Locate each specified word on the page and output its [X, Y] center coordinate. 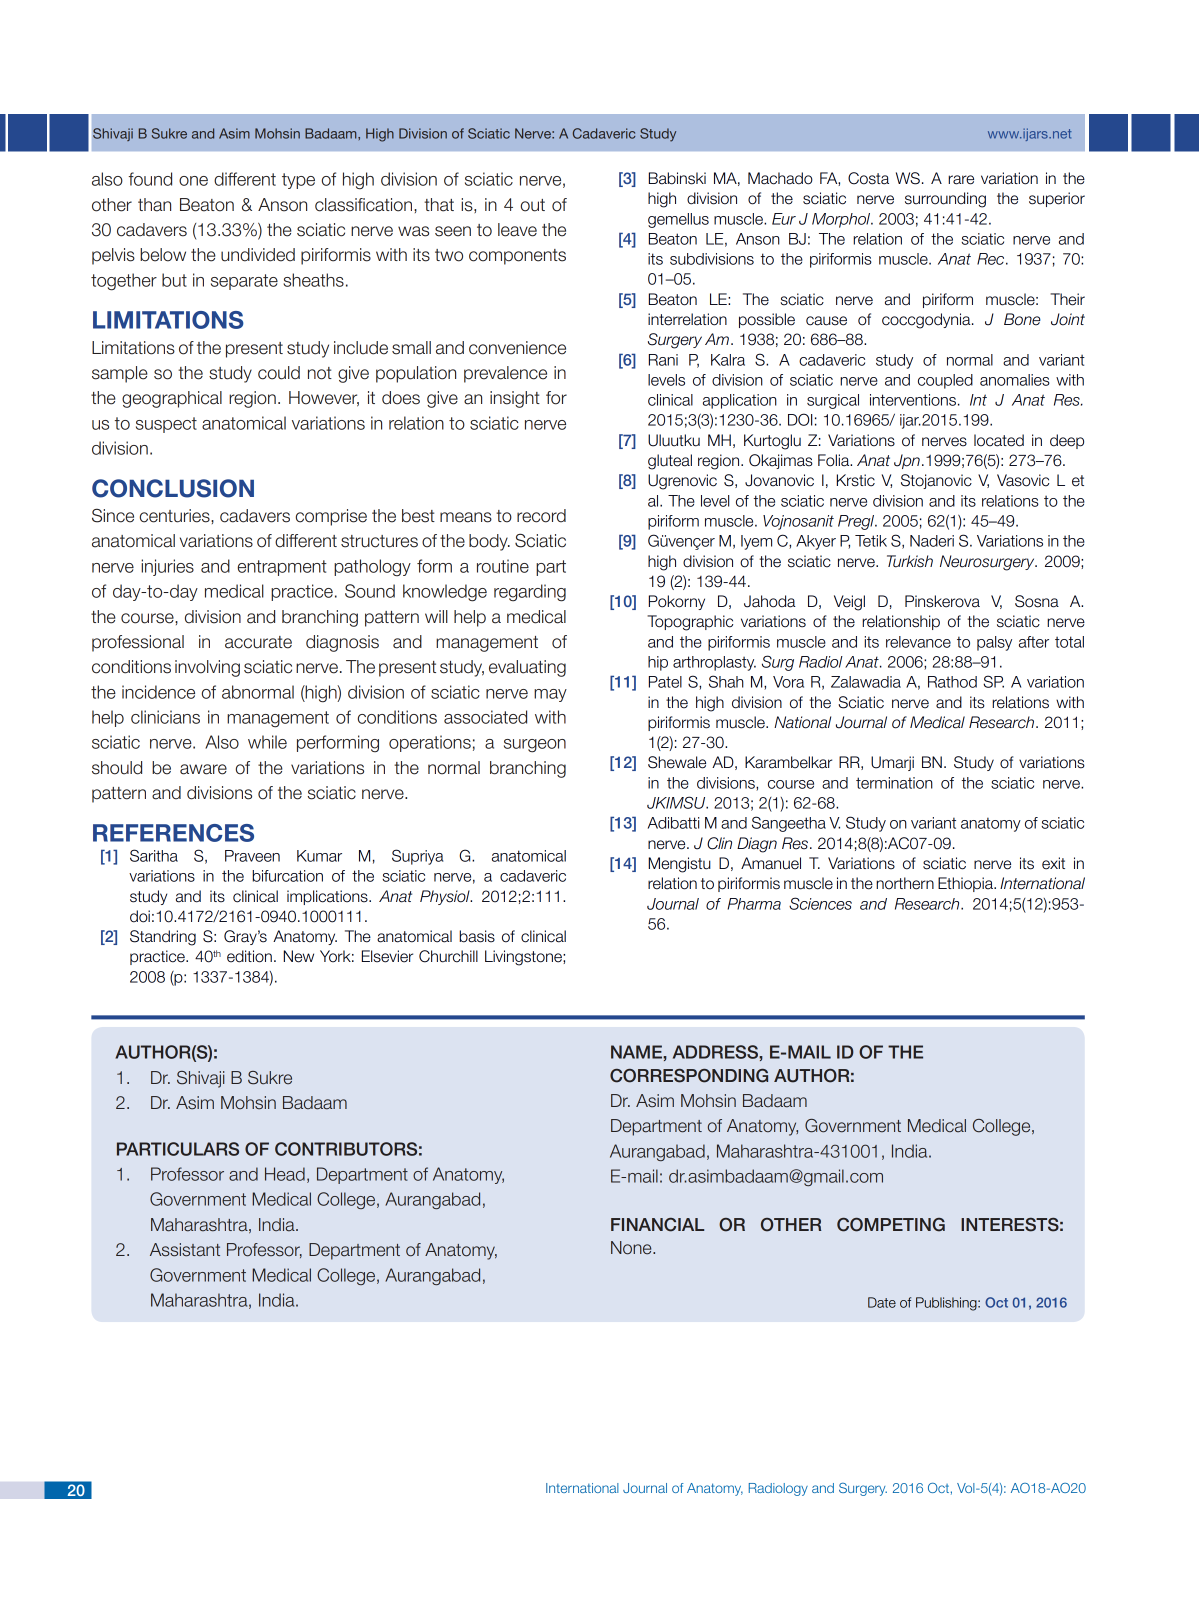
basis [477, 936]
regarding [530, 593]
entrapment [282, 568]
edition [249, 956]
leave [517, 230]
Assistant [185, 1250]
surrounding [945, 200]
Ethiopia [966, 884]
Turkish [910, 561]
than [154, 205]
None [632, 1248]
